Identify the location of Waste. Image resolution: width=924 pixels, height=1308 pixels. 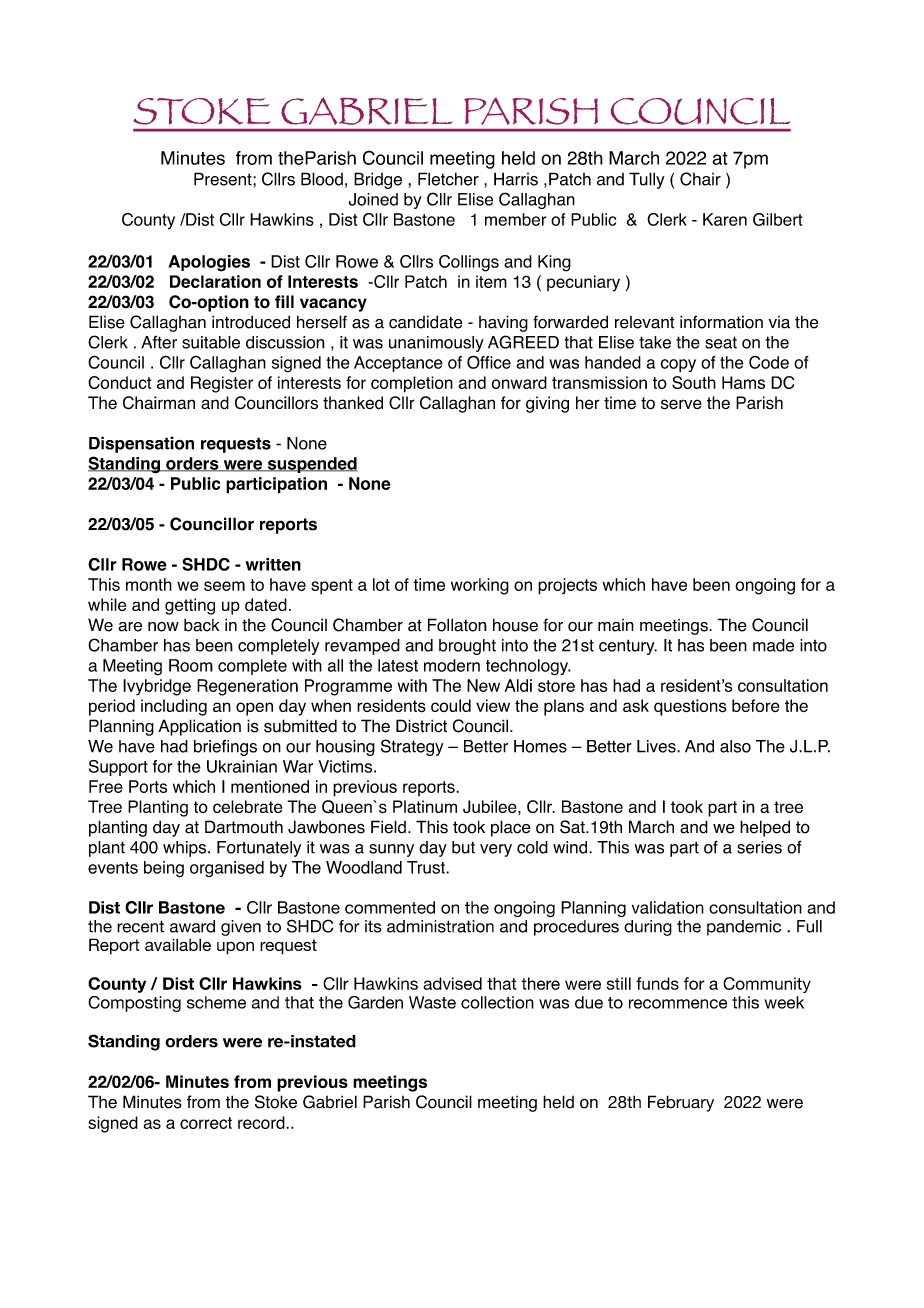
(432, 1002).
